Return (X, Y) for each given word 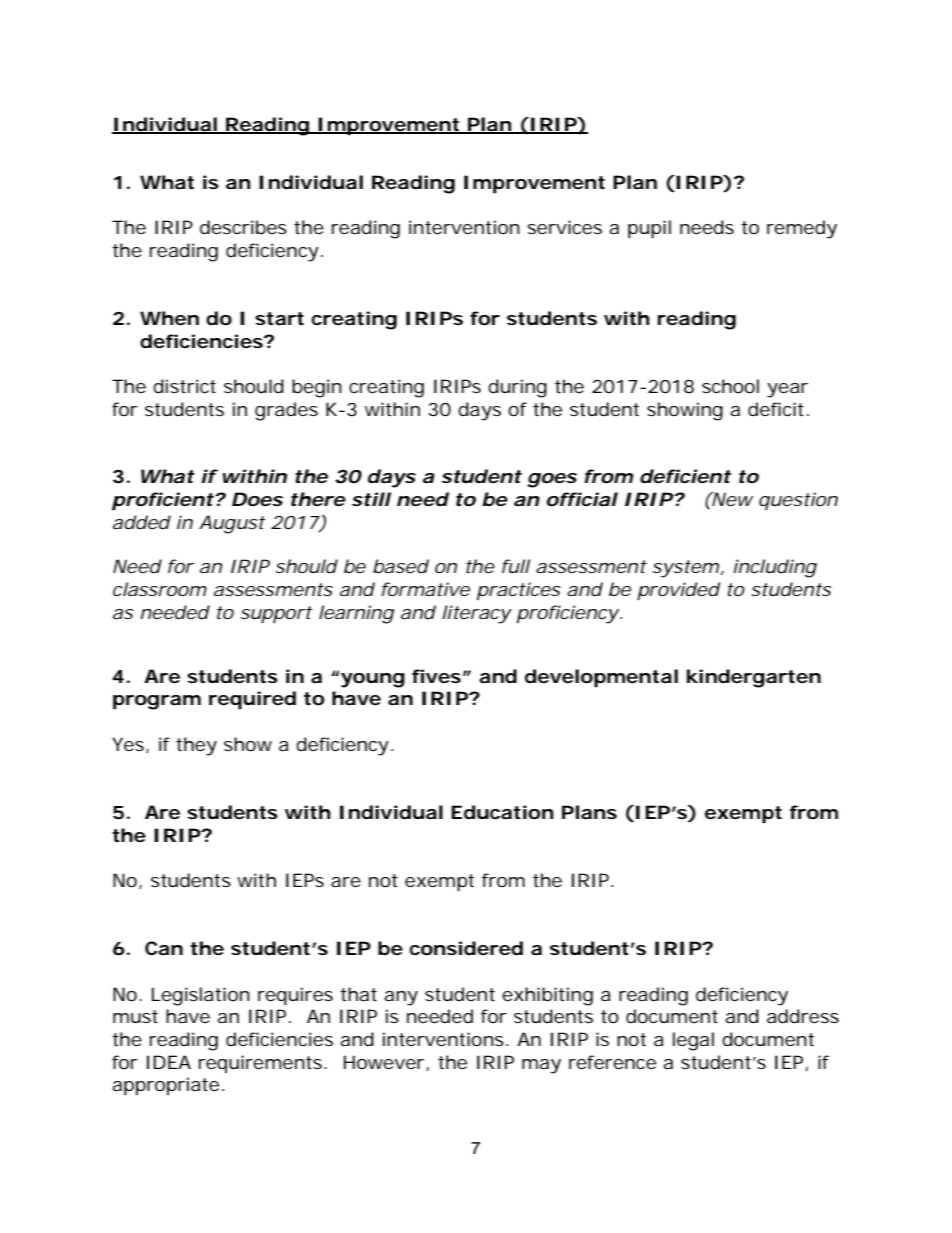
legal (693, 1041)
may (541, 1066)
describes (243, 227)
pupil (649, 229)
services (564, 227)
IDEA (169, 1062)
